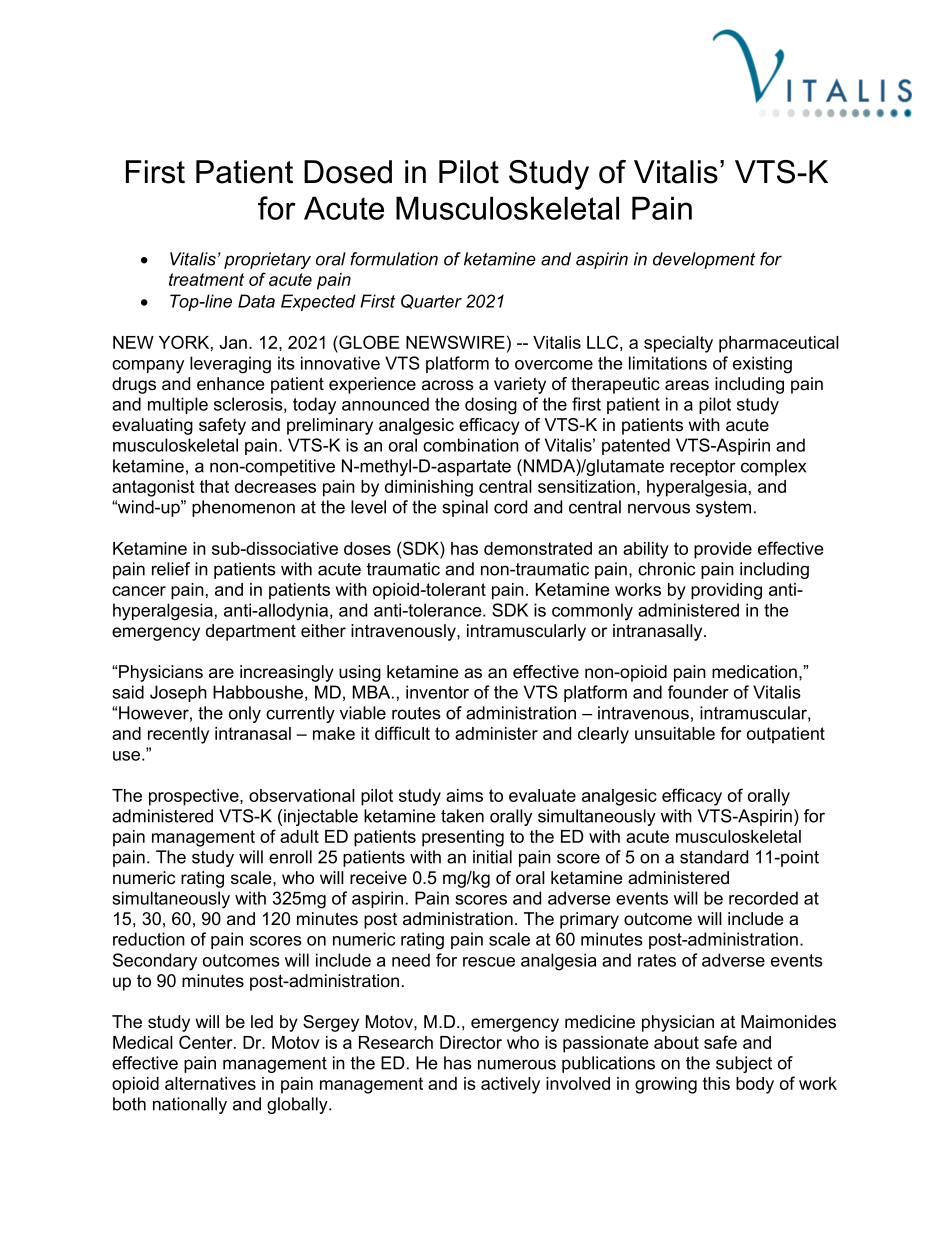 This screenshot has height=1233, width=952. Describe the element at coordinates (464, 795) in the screenshot. I see `aims` at that location.
